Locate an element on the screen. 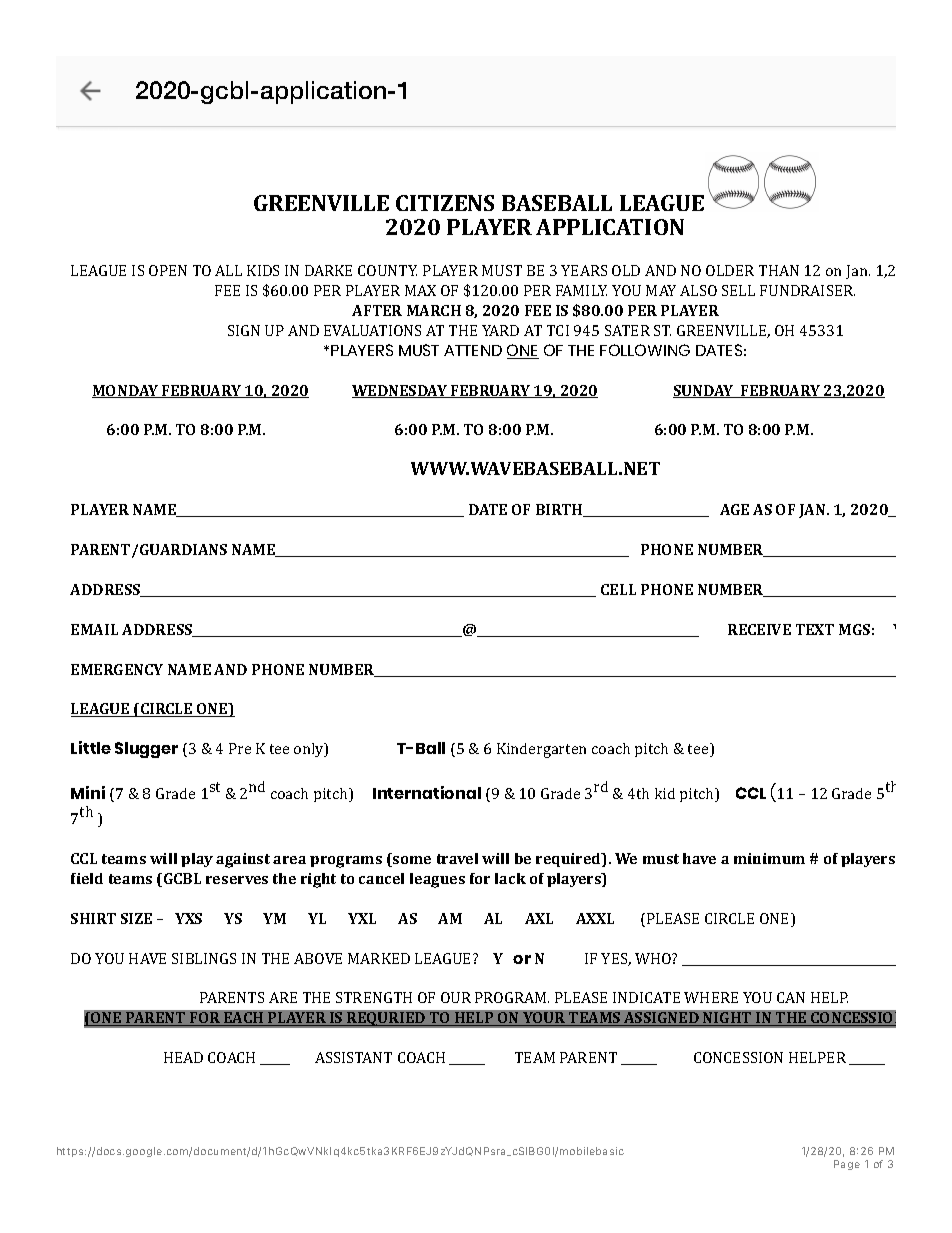 This screenshot has width=952, height=1233. CITIZENS is located at coordinates (445, 203).
